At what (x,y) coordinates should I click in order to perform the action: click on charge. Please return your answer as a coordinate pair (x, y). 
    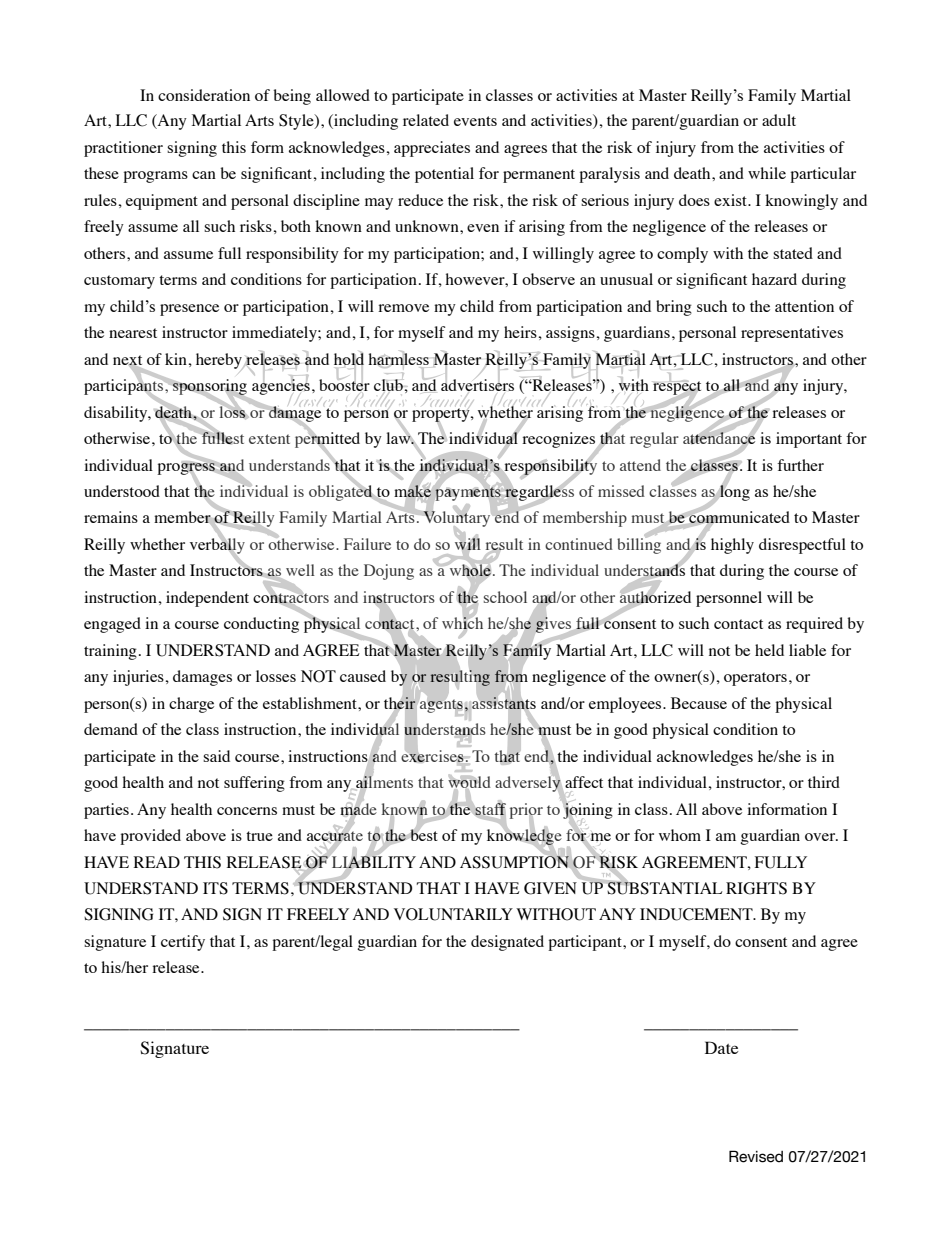
    Looking at the image, I should click on (191, 705).
